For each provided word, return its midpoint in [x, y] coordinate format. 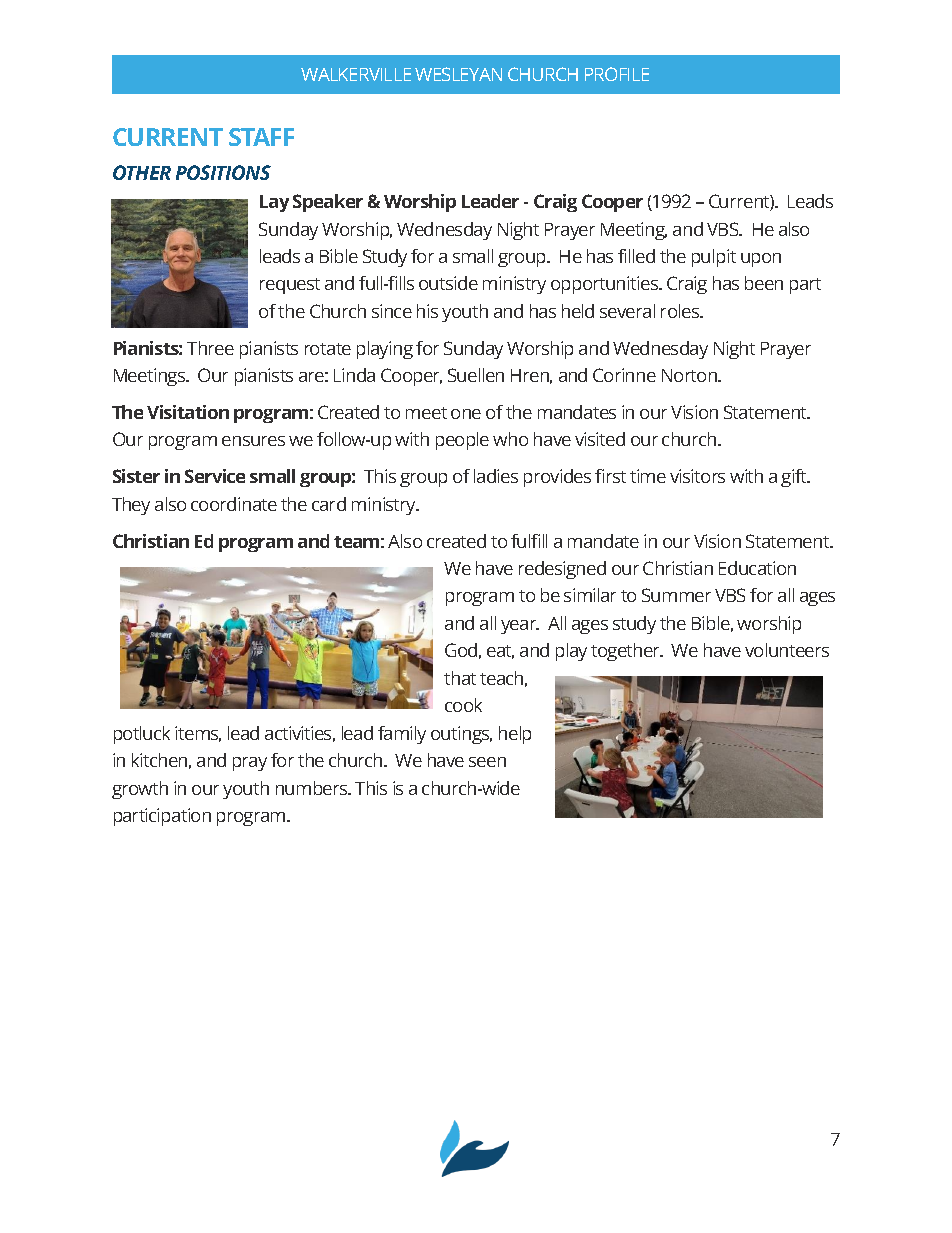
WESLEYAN [458, 74]
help [515, 735]
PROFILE [617, 74]
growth [140, 790]
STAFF [261, 137]
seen [487, 762]
